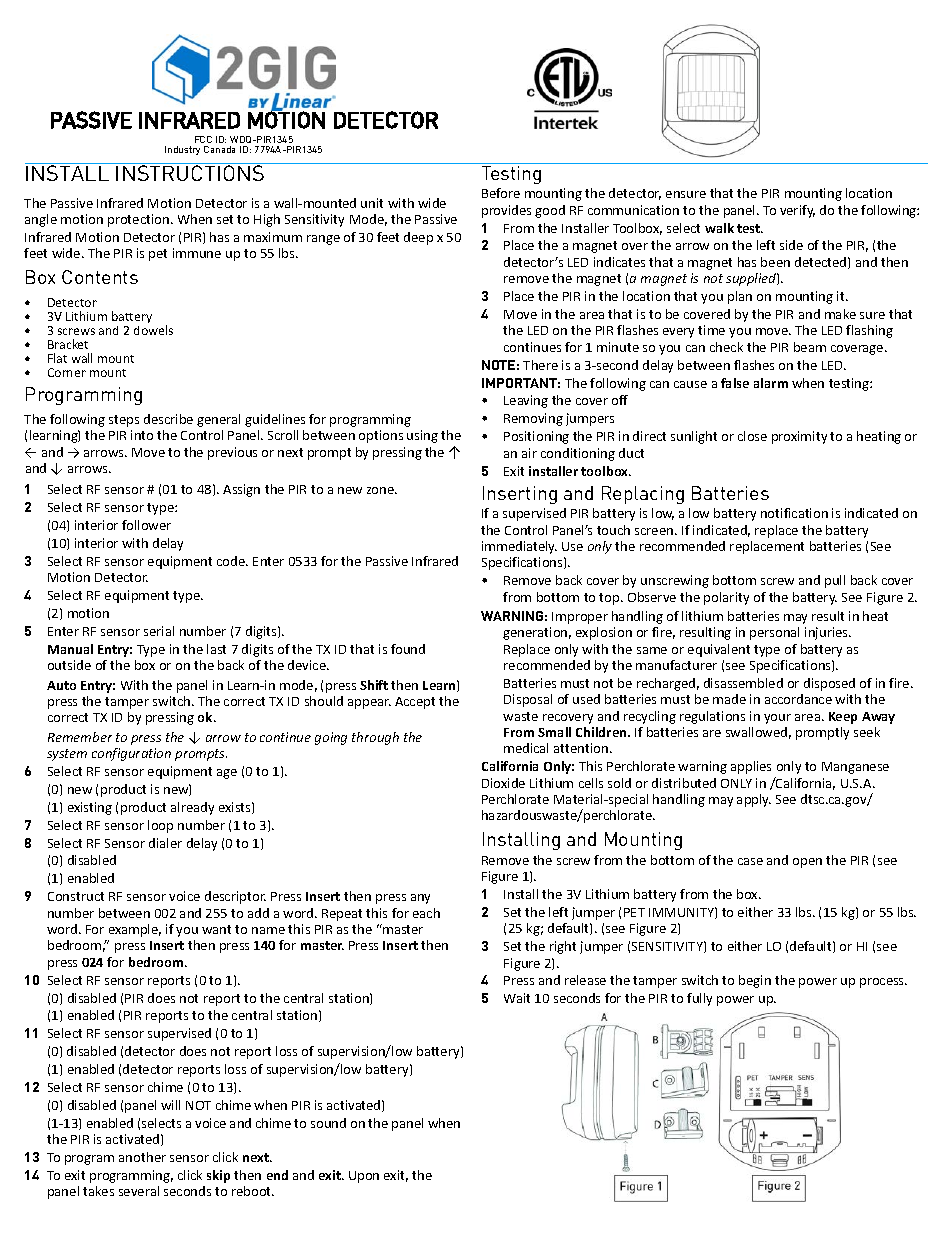 Image resolution: width=952 pixels, height=1233 pixels. Describe the element at coordinates (142, 1157) in the screenshot. I see `another` at that location.
